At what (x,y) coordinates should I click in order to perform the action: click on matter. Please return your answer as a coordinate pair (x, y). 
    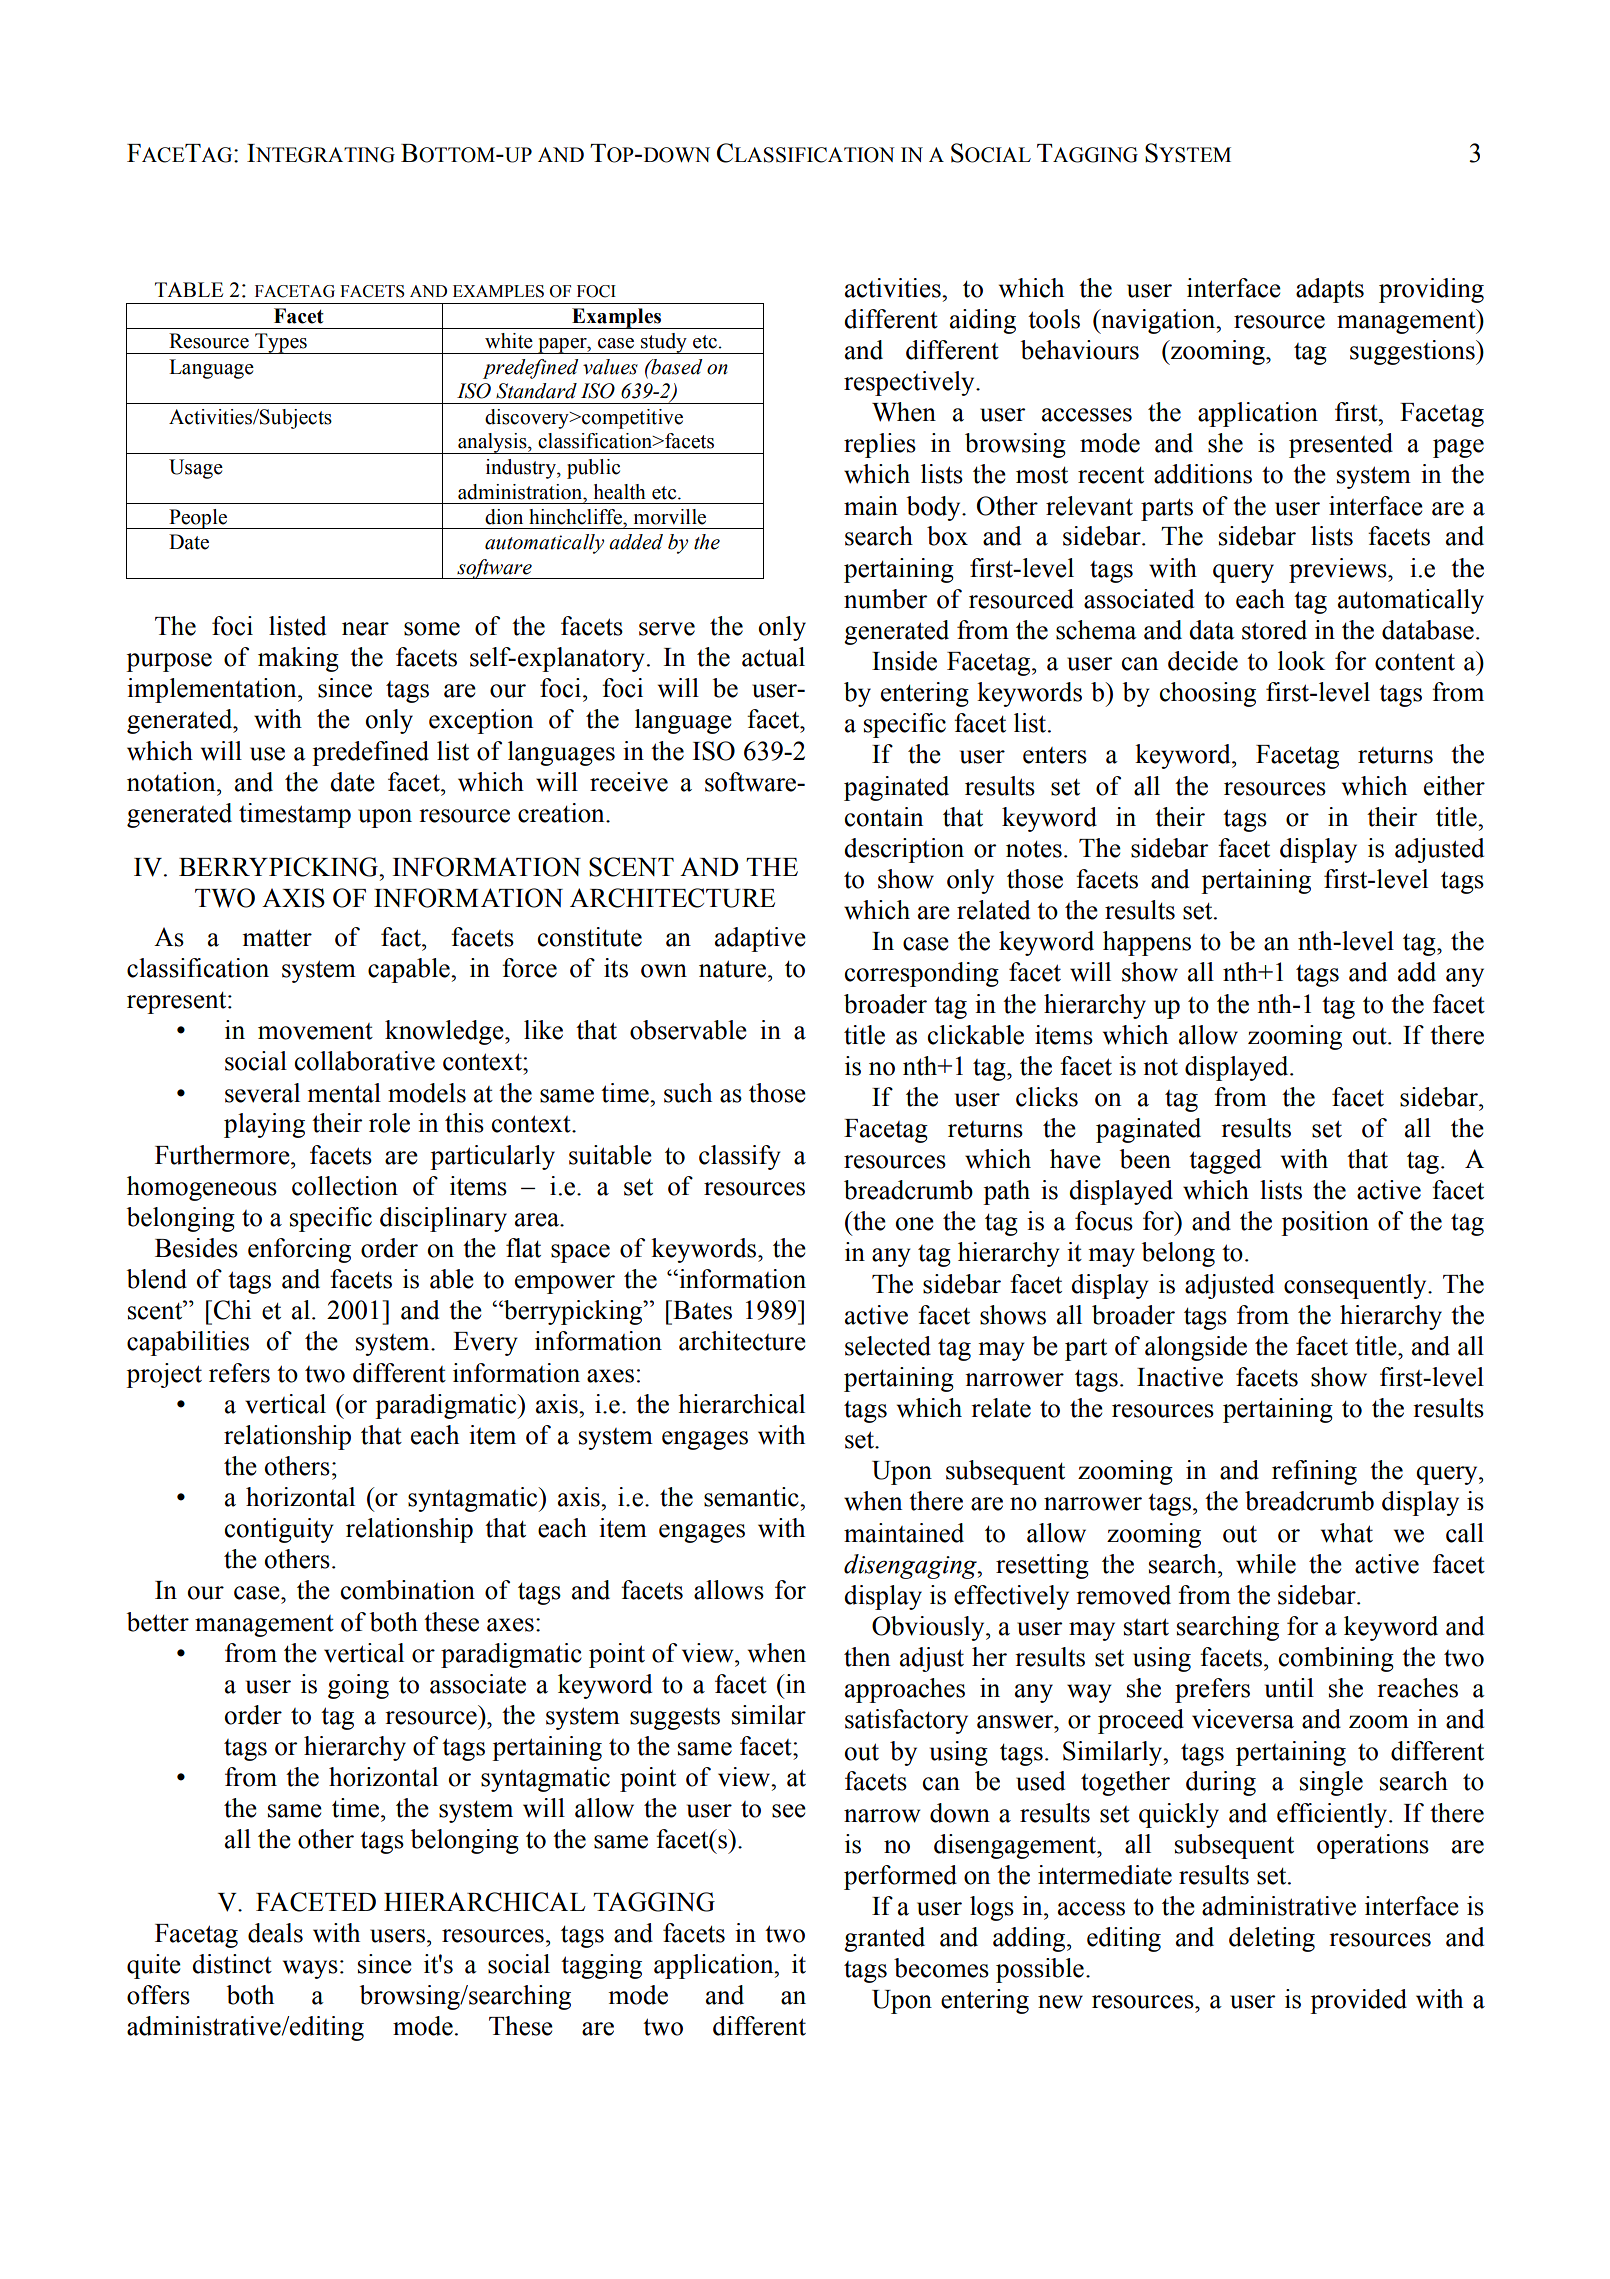
    Looking at the image, I should click on (277, 938).
